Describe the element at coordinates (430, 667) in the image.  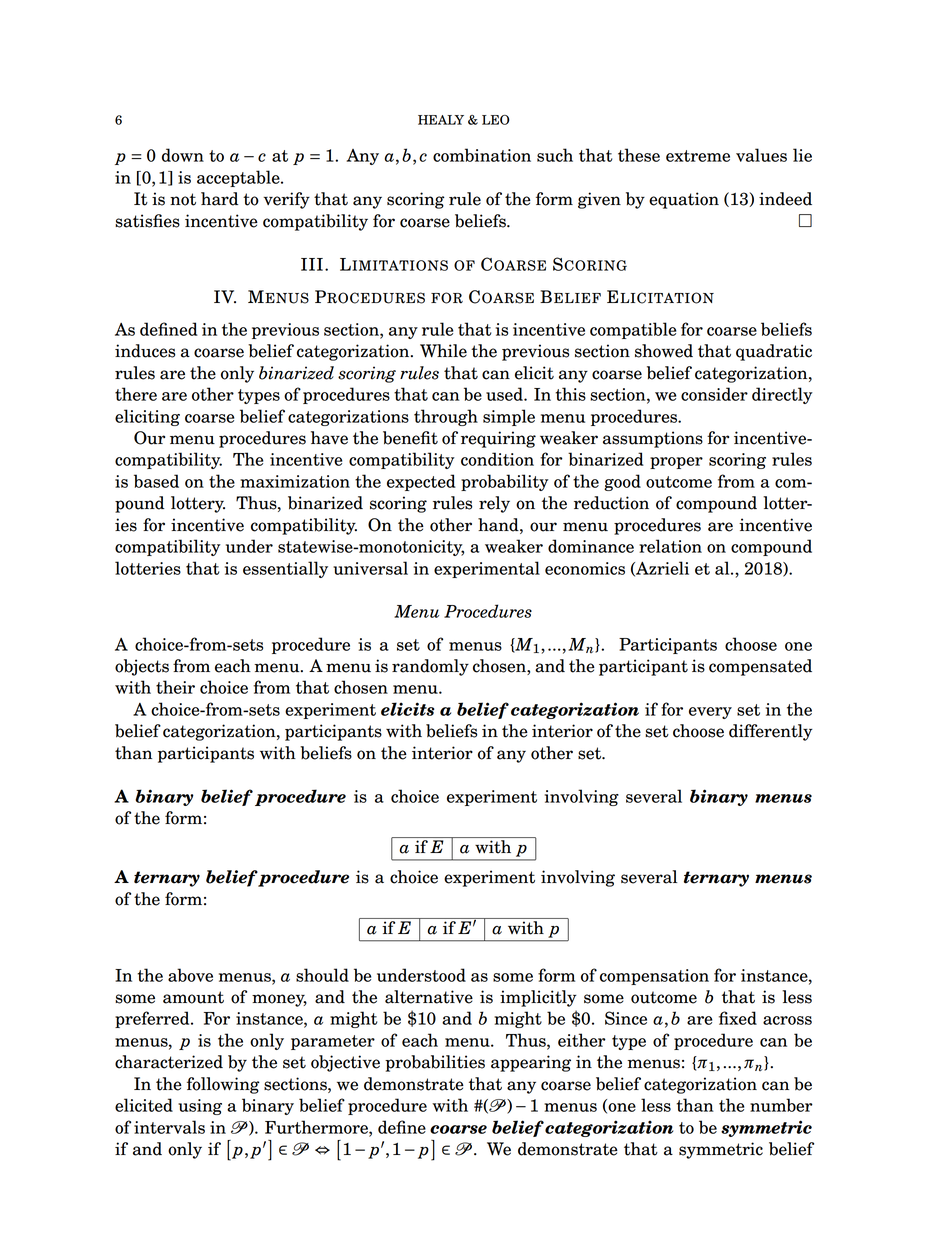
I see `randomly` at that location.
